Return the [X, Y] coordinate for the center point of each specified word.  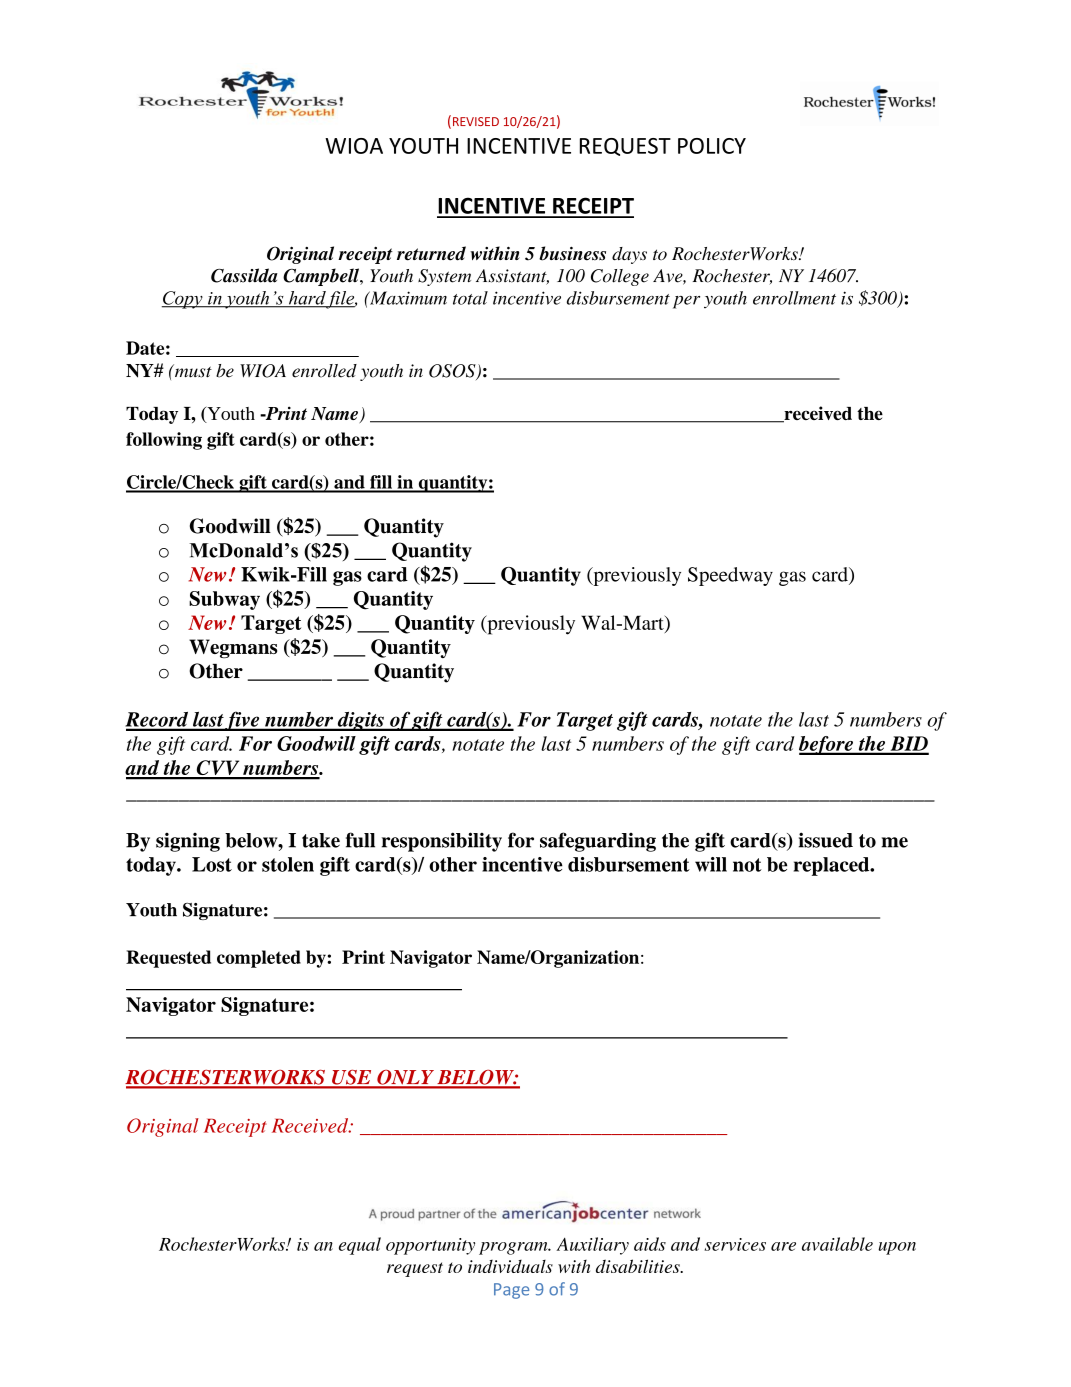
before [827, 745]
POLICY [712, 146]
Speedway [730, 576]
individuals [510, 1266]
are [783, 1246]
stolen [288, 864]
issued [826, 840]
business [572, 253]
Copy [183, 300]
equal [360, 1246]
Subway [224, 600]
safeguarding [598, 842]
